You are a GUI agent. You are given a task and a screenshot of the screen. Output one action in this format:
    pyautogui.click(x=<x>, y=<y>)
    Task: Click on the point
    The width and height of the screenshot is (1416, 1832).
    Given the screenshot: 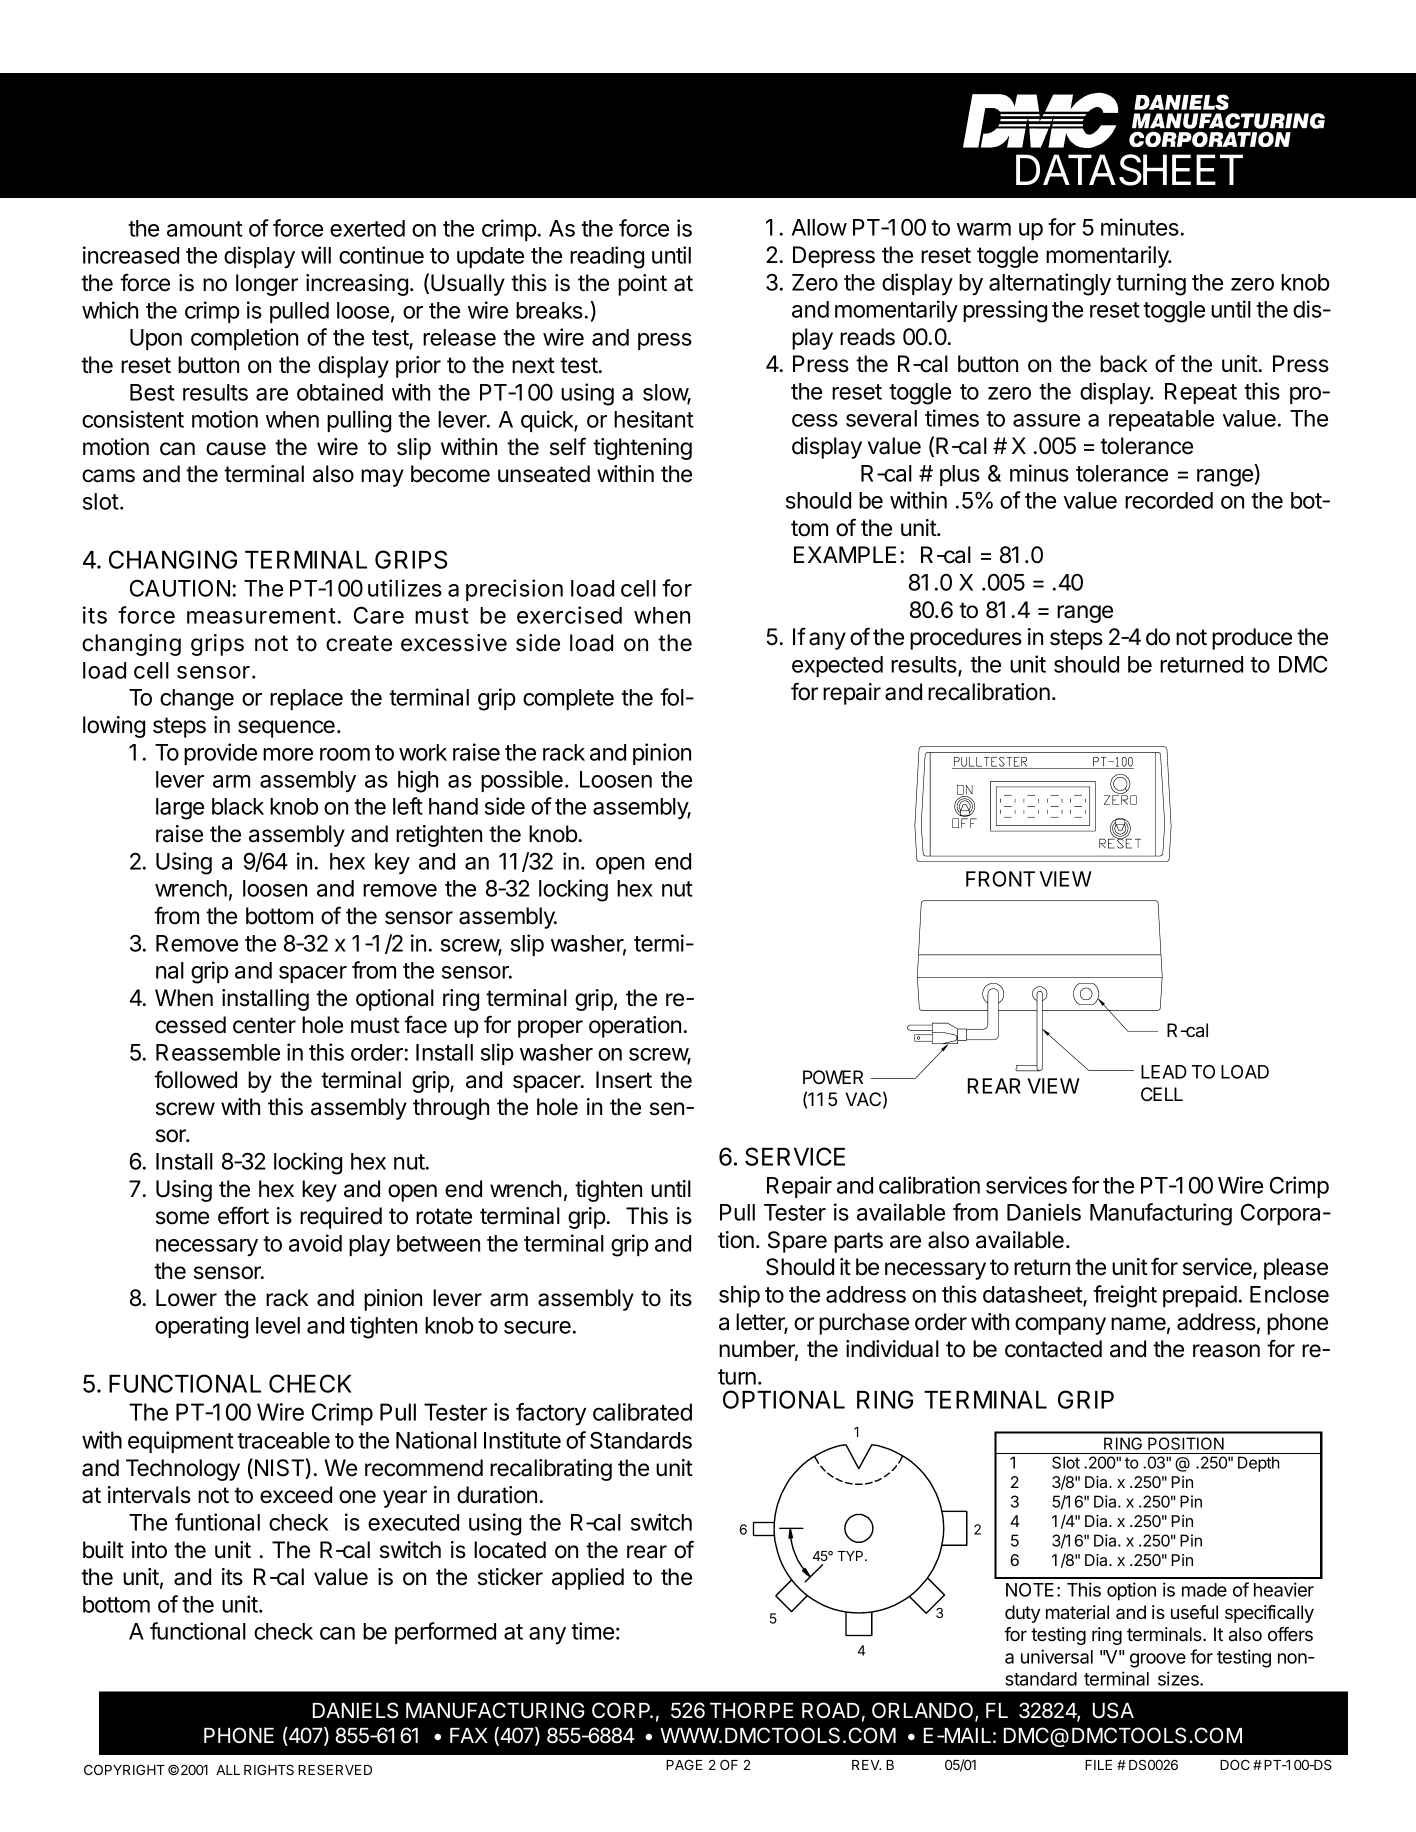 What is the action you would take?
    pyautogui.click(x=642, y=285)
